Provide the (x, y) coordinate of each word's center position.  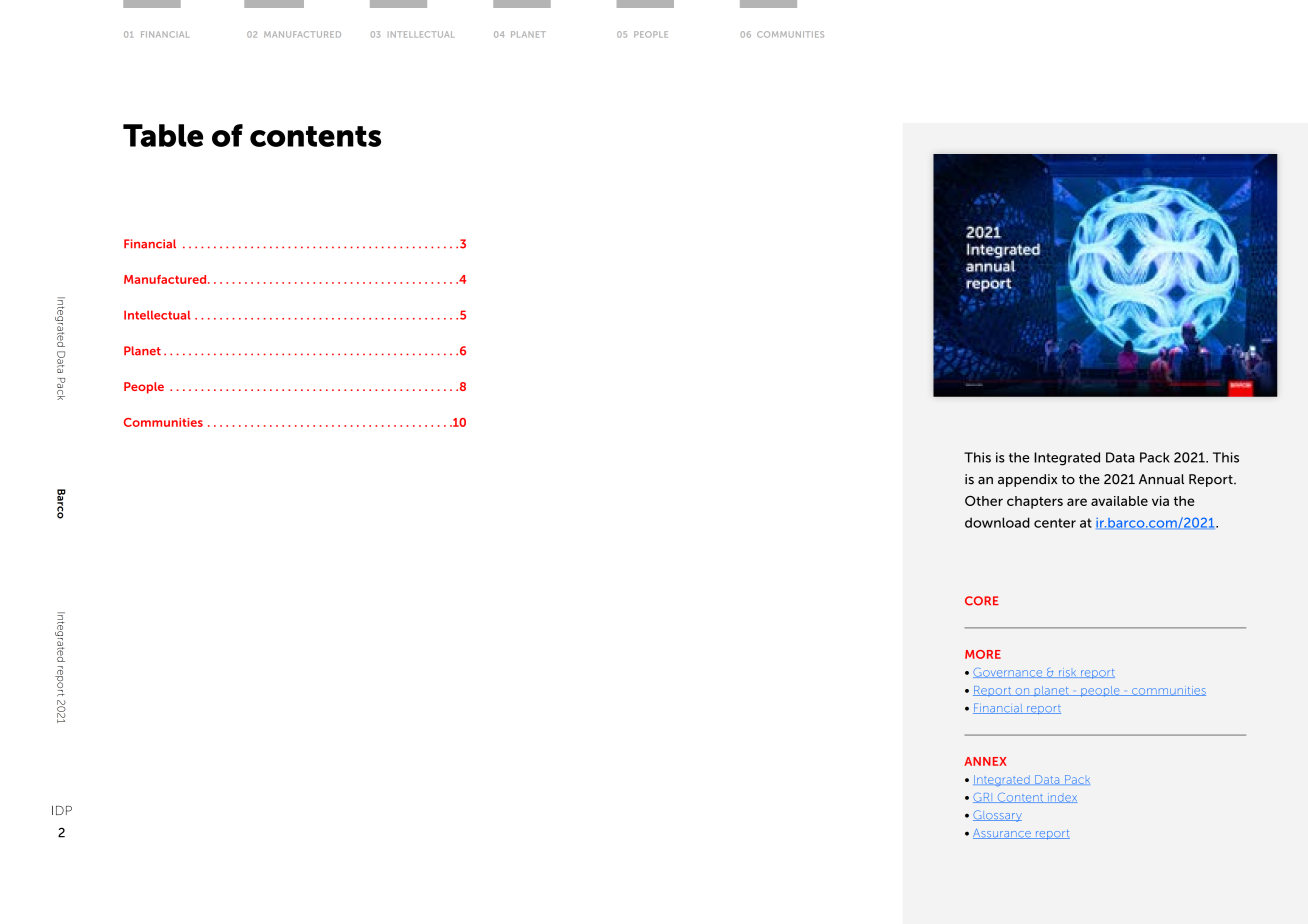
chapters (1035, 502)
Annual (1161, 479)
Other (984, 501)
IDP (62, 810)
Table (163, 135)
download (997, 522)
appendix (1027, 480)
